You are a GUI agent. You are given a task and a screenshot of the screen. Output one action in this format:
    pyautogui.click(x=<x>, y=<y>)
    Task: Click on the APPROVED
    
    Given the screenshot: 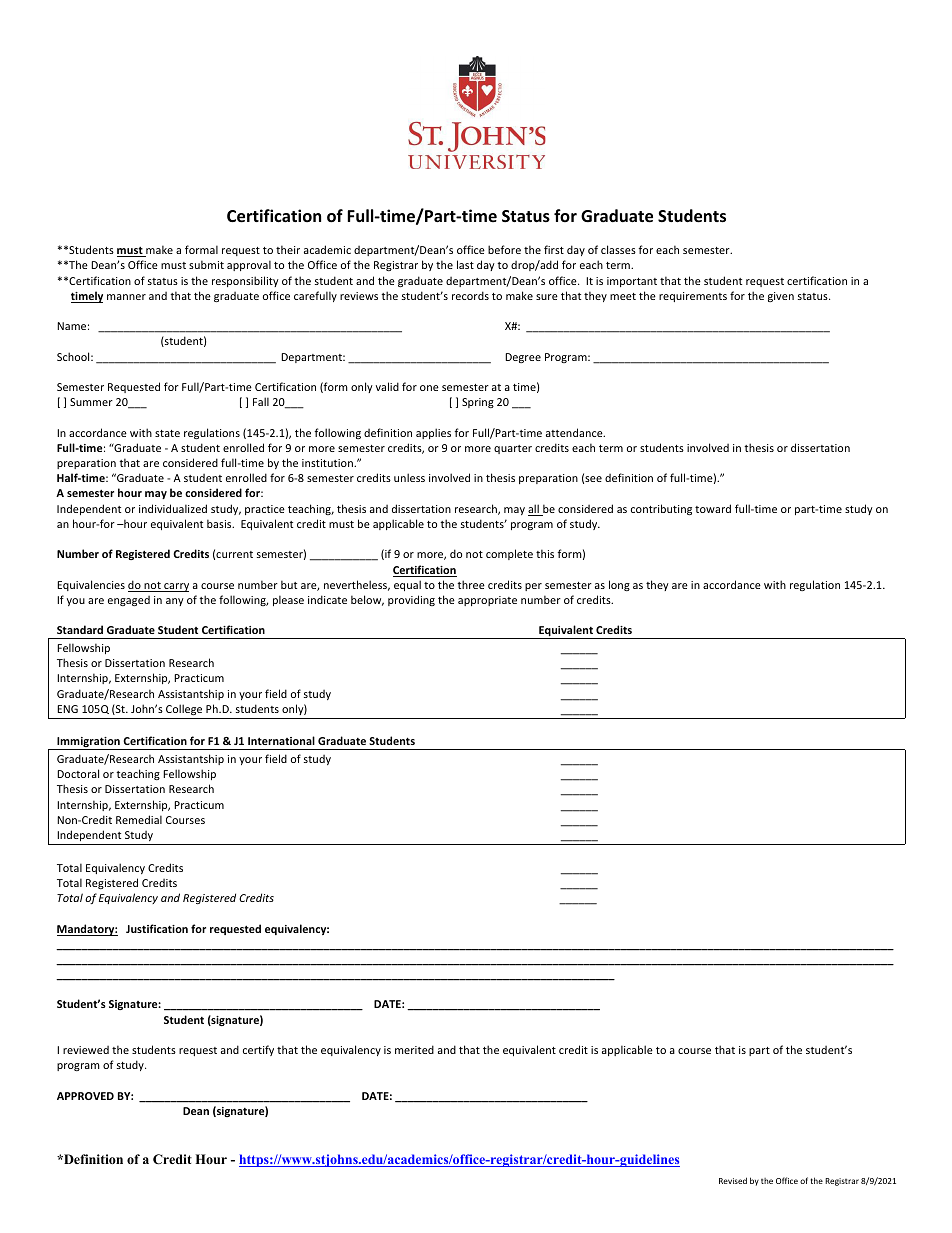 What is the action you would take?
    pyautogui.click(x=85, y=1096)
